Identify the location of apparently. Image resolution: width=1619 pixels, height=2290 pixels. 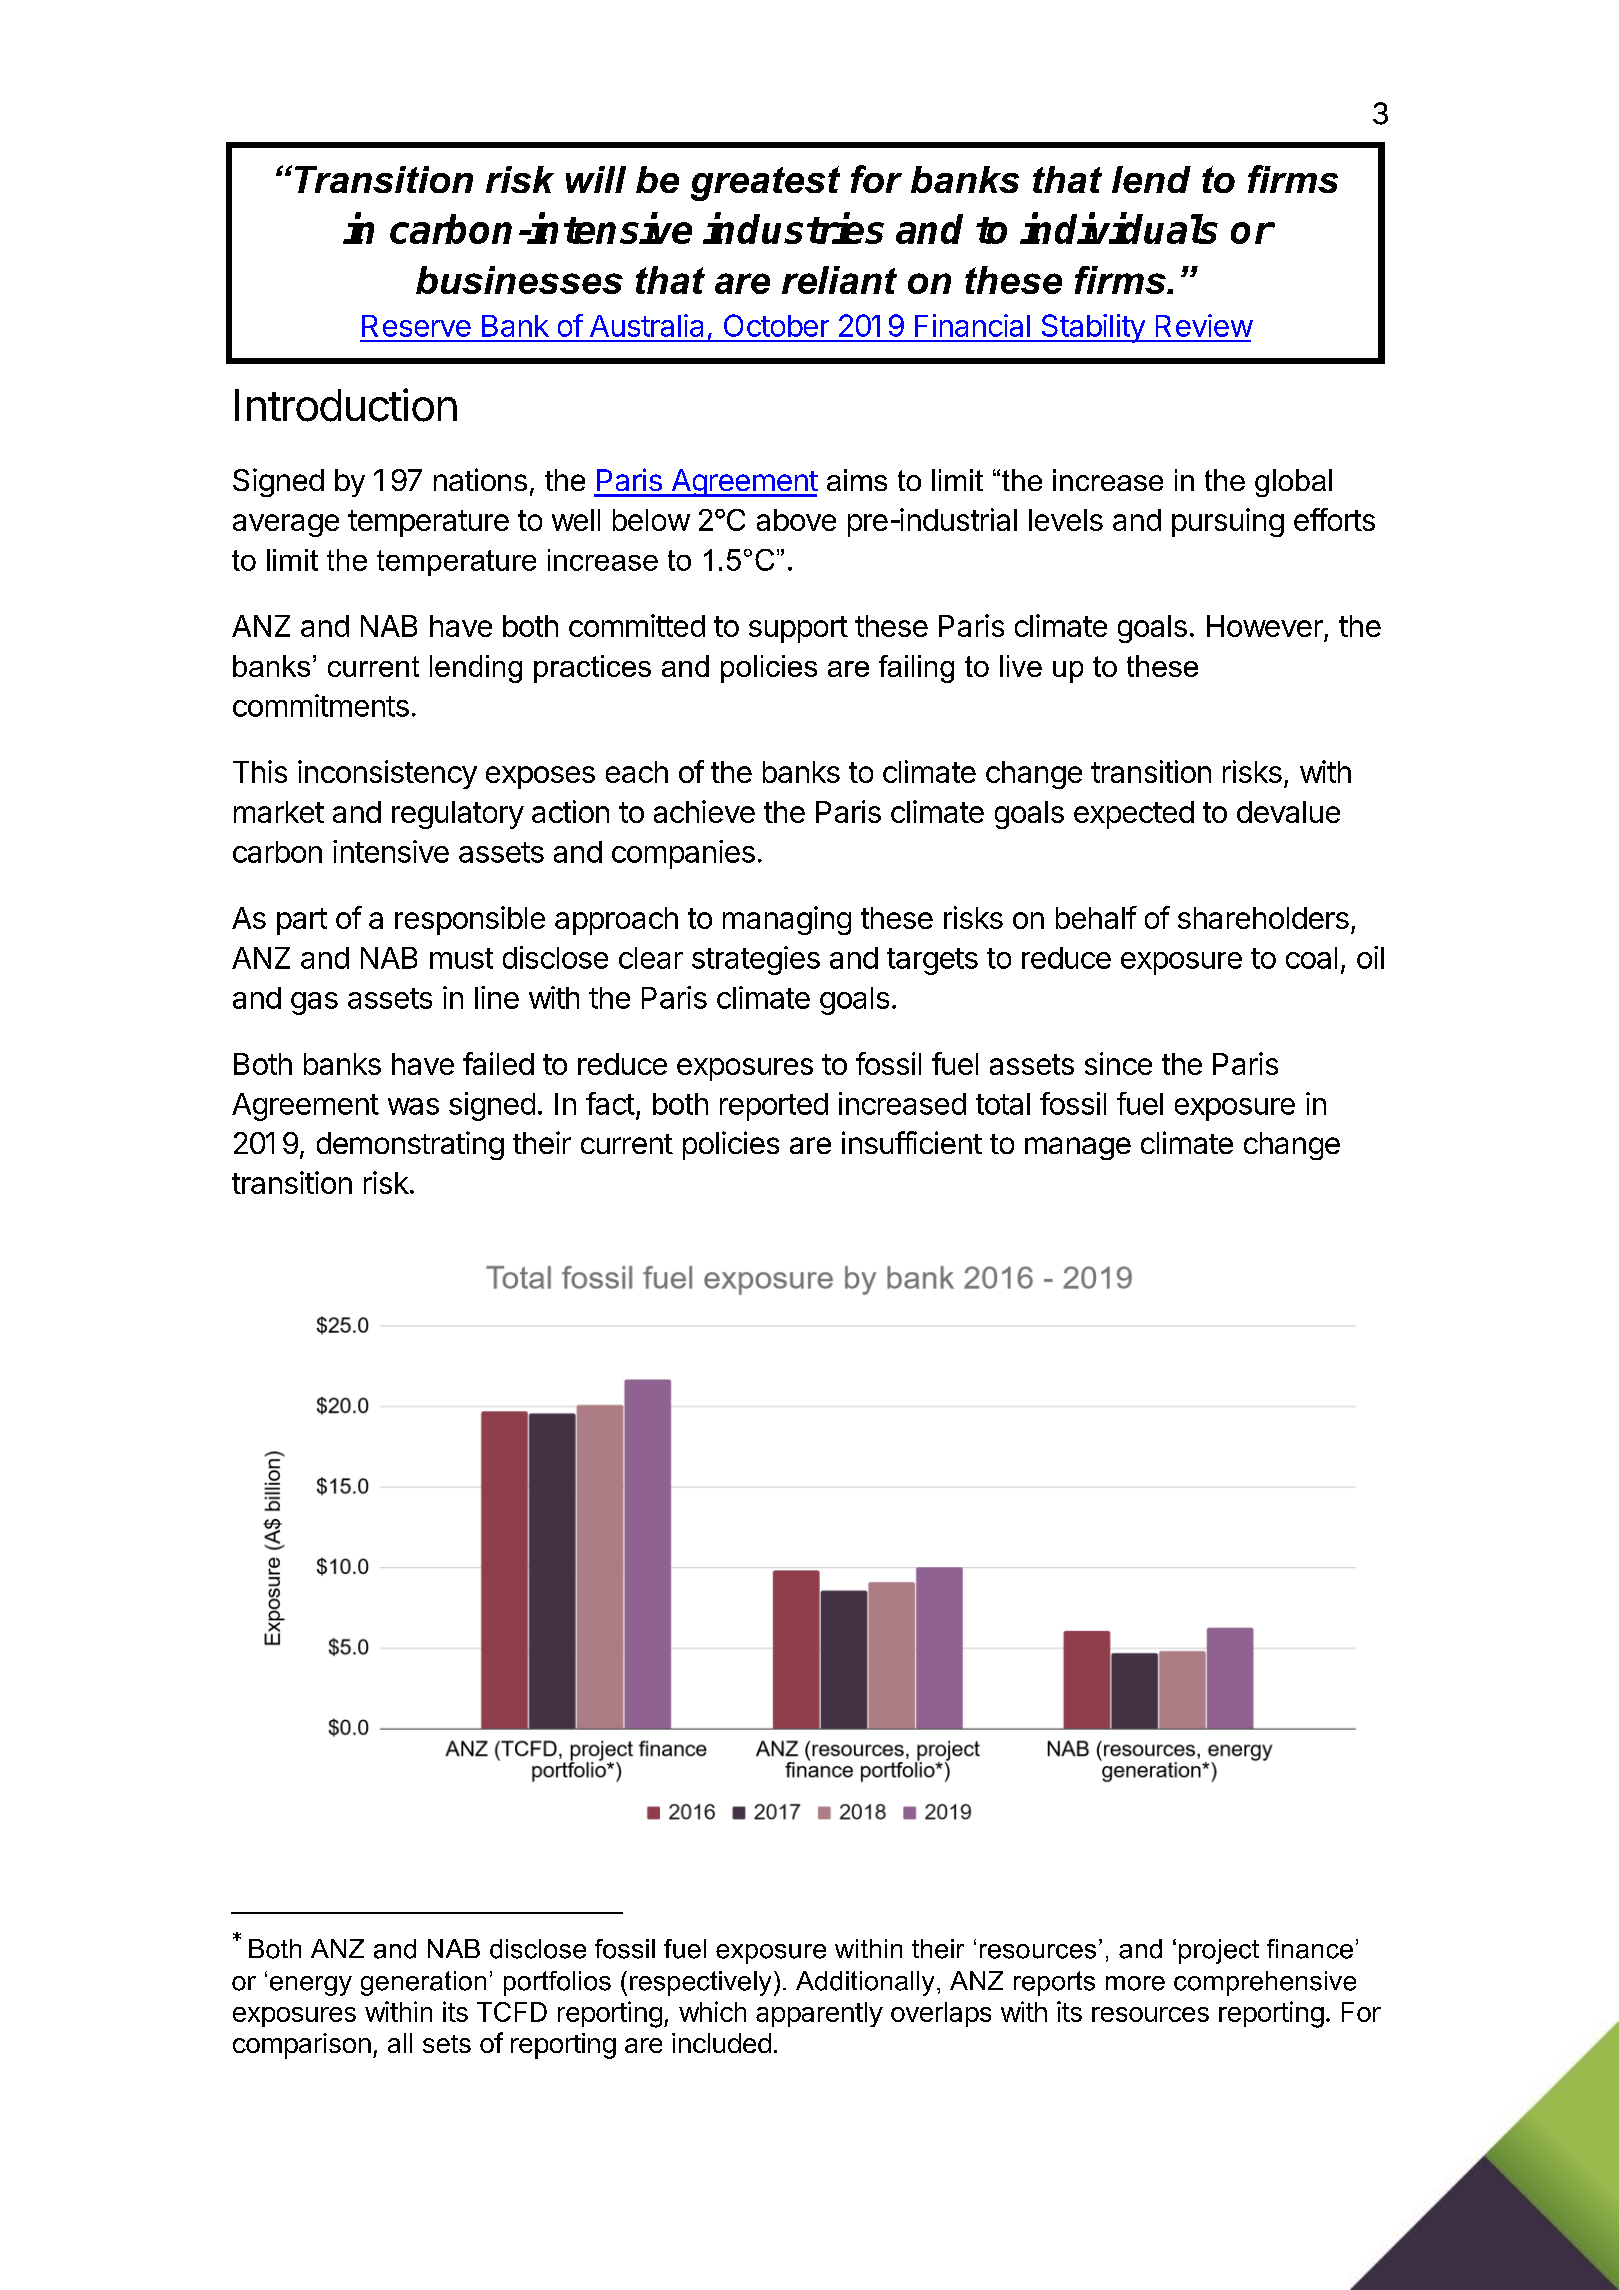
(819, 2014).
